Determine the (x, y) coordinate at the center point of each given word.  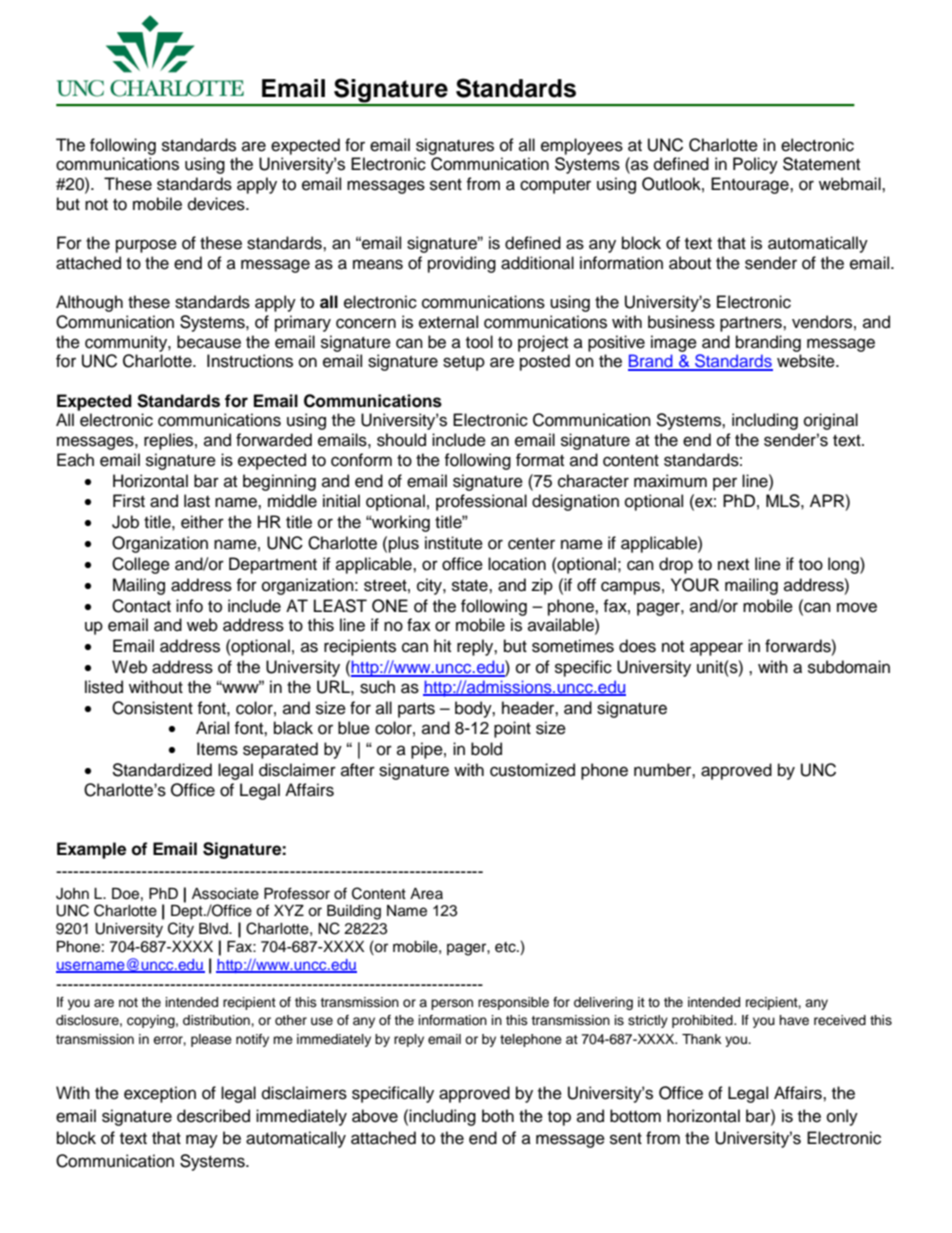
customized (532, 770)
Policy (755, 165)
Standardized (162, 770)
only (842, 1117)
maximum (670, 481)
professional (481, 502)
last (197, 501)
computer (555, 186)
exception (160, 1094)
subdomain (849, 667)
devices (217, 204)
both (498, 1116)
